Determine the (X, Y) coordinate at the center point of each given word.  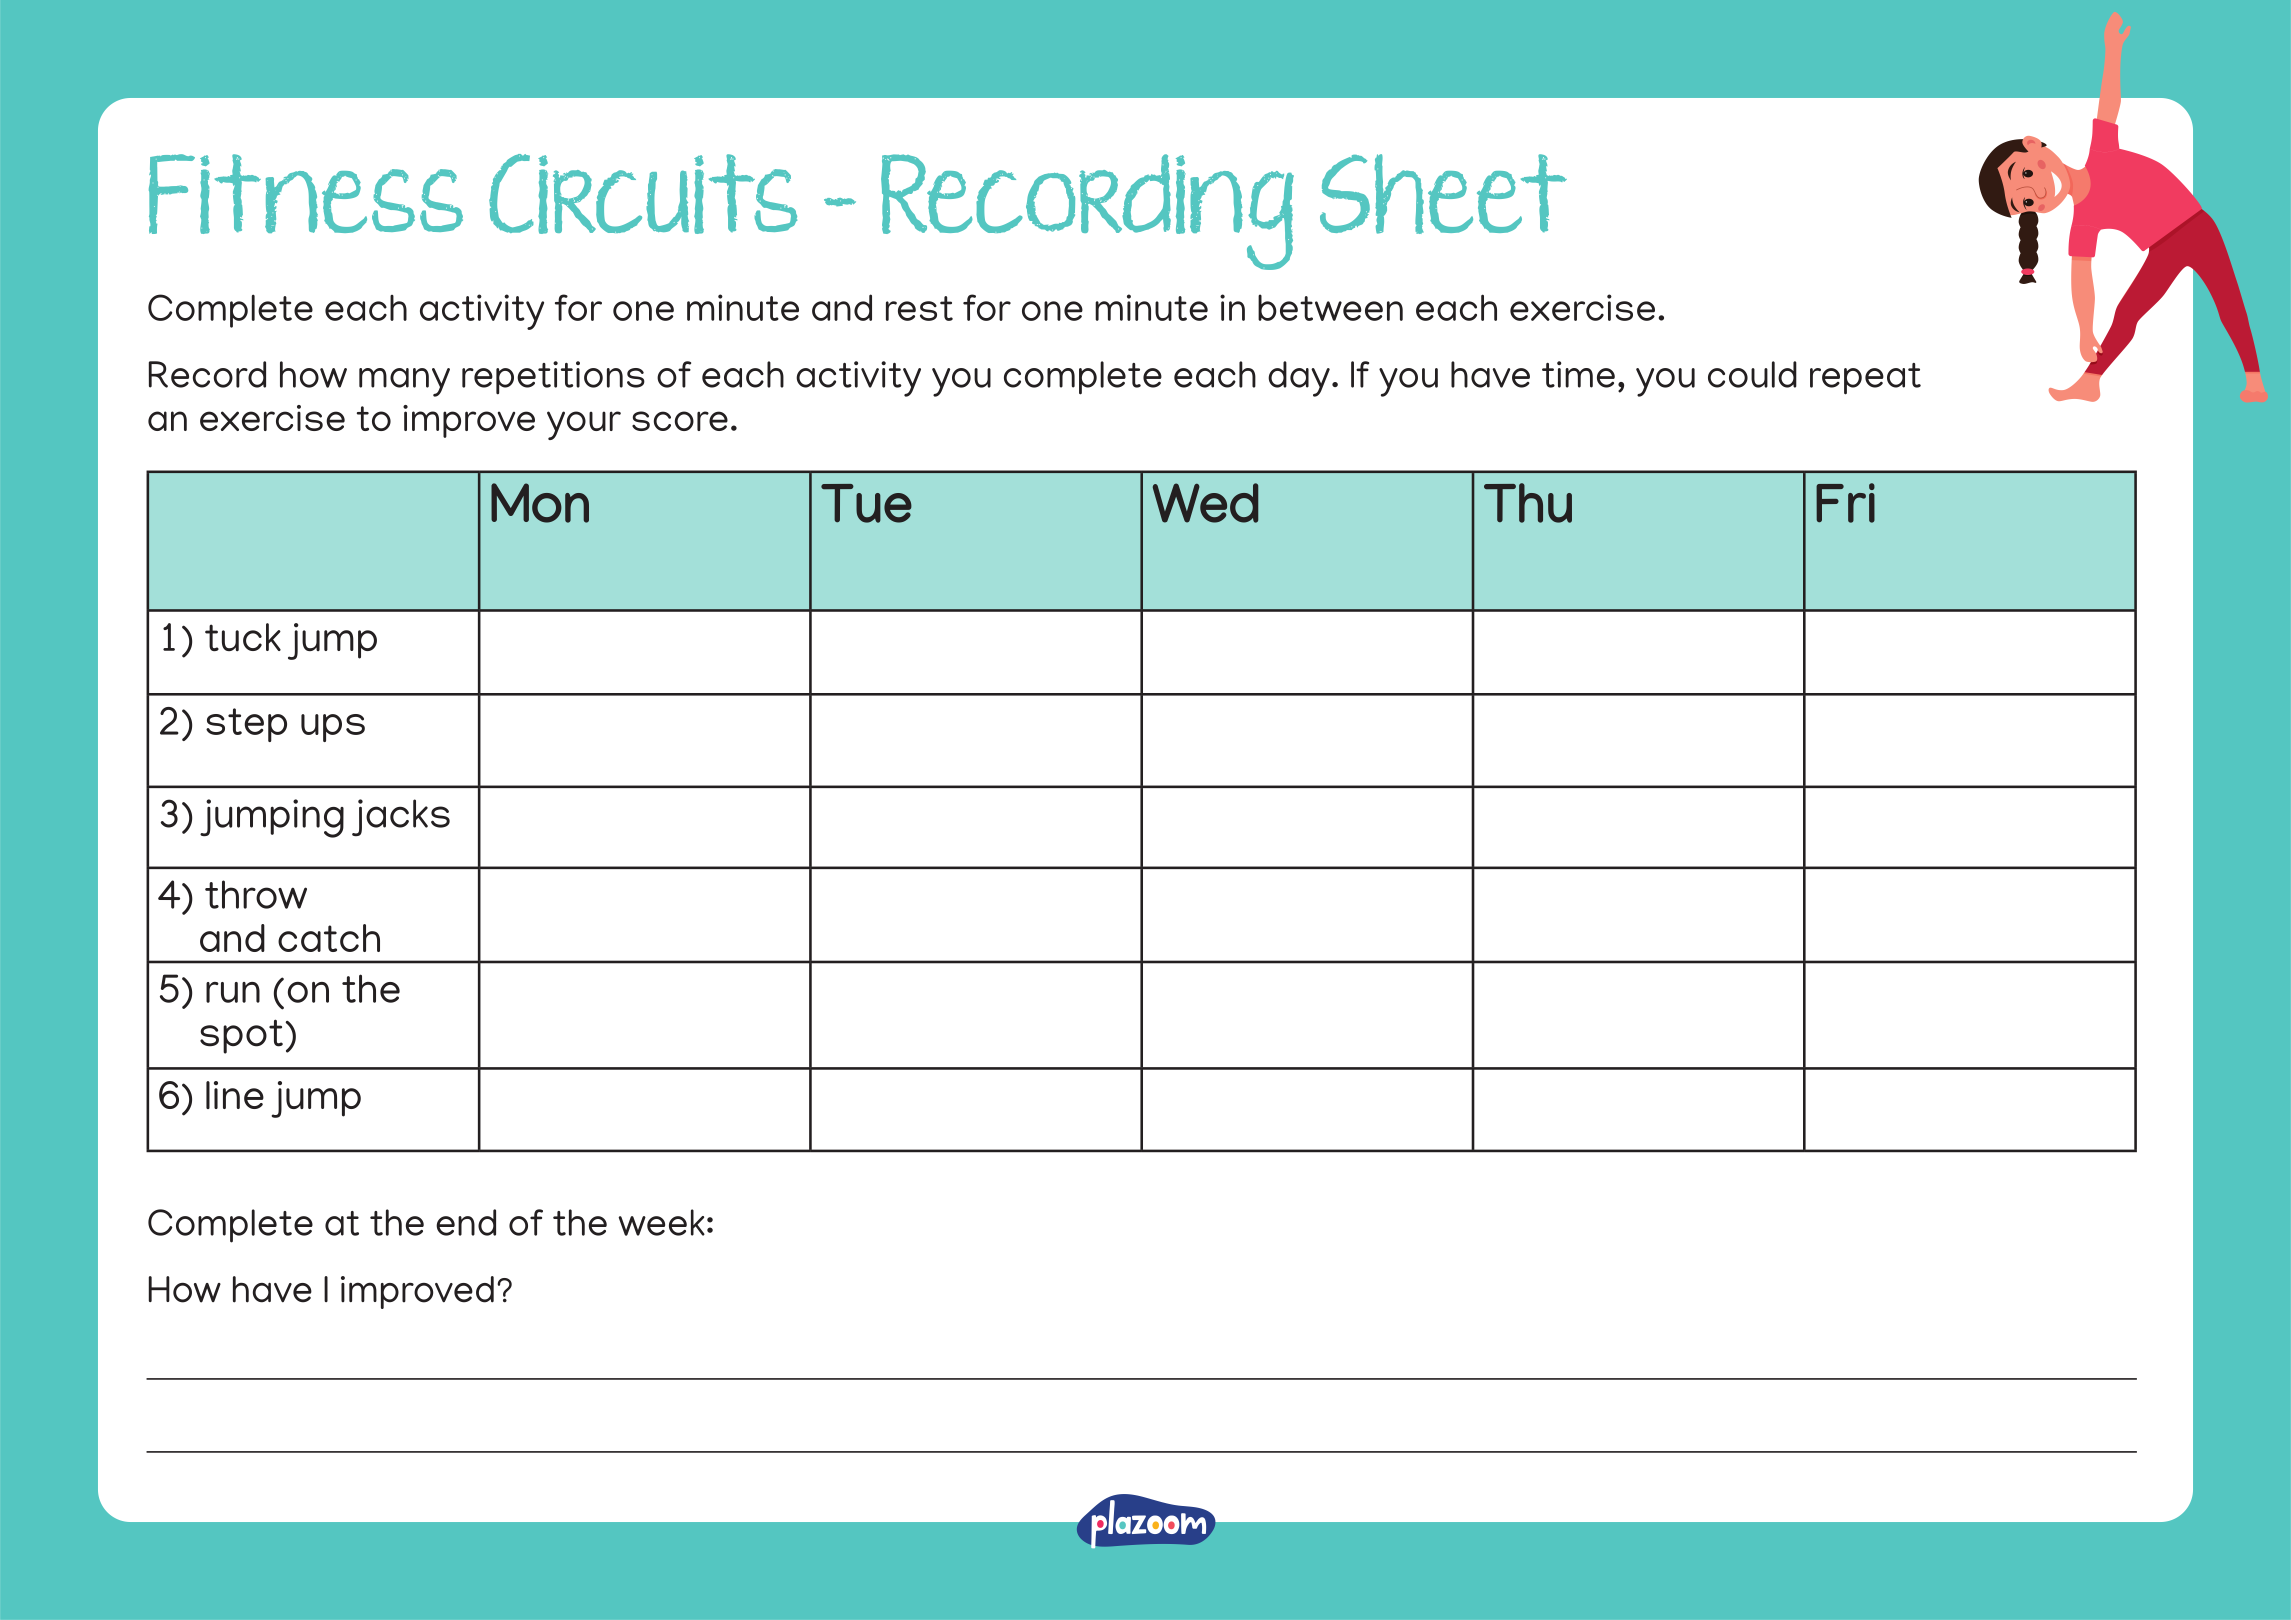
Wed (1205, 503)
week (661, 1222)
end (466, 1222)
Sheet (1443, 194)
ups (333, 728)
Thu (1528, 503)
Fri (1845, 503)
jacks (401, 817)
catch (329, 938)
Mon (540, 503)
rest (919, 308)
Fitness (306, 194)
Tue (866, 503)
